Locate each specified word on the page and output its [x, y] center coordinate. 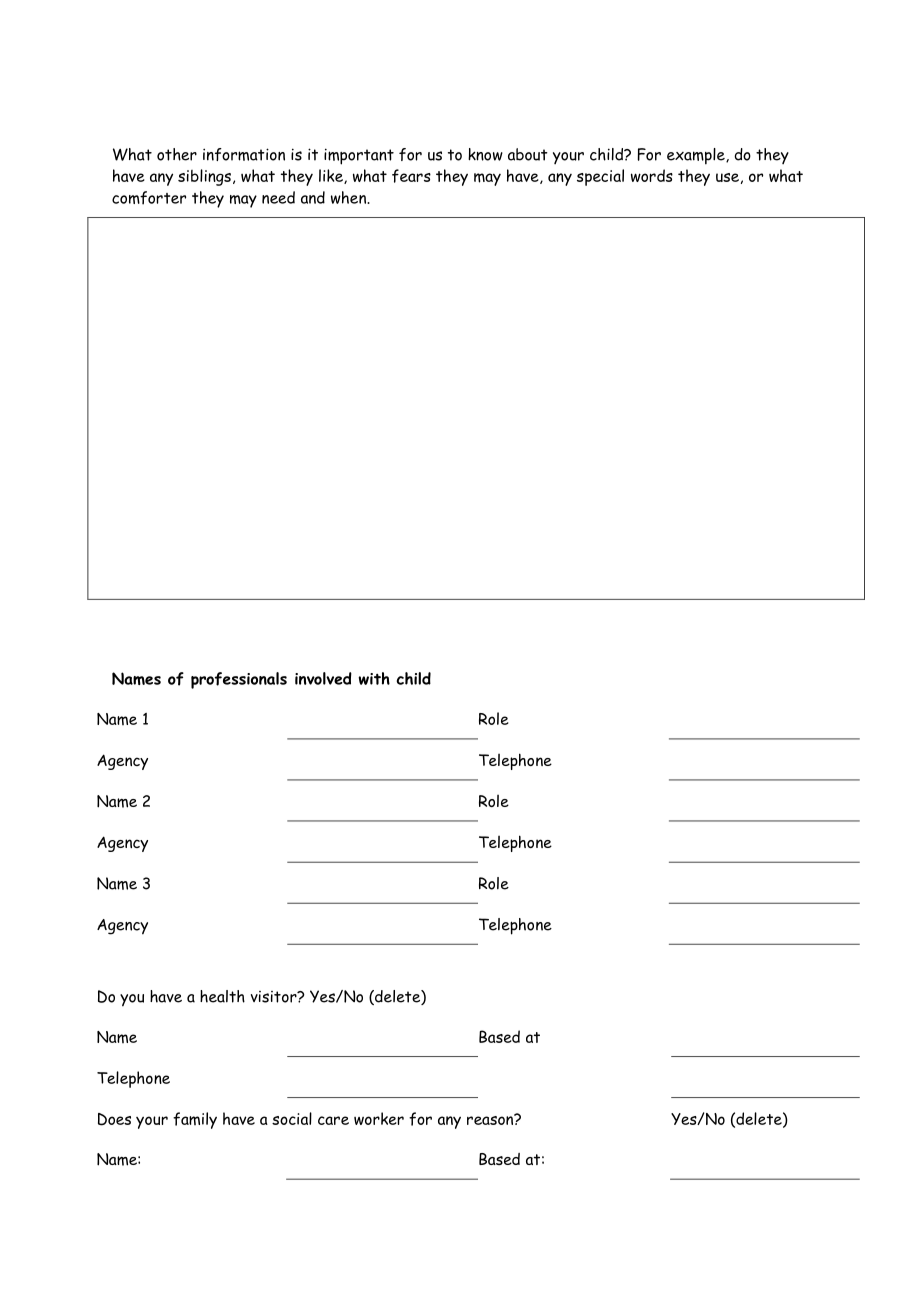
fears [411, 176]
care [333, 1120]
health [222, 996]
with [374, 678]
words [652, 175]
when [349, 197]
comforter [149, 198]
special [600, 177]
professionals [239, 680]
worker [379, 1118]
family [195, 1120]
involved [323, 678]
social [292, 1118]
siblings [204, 177]
